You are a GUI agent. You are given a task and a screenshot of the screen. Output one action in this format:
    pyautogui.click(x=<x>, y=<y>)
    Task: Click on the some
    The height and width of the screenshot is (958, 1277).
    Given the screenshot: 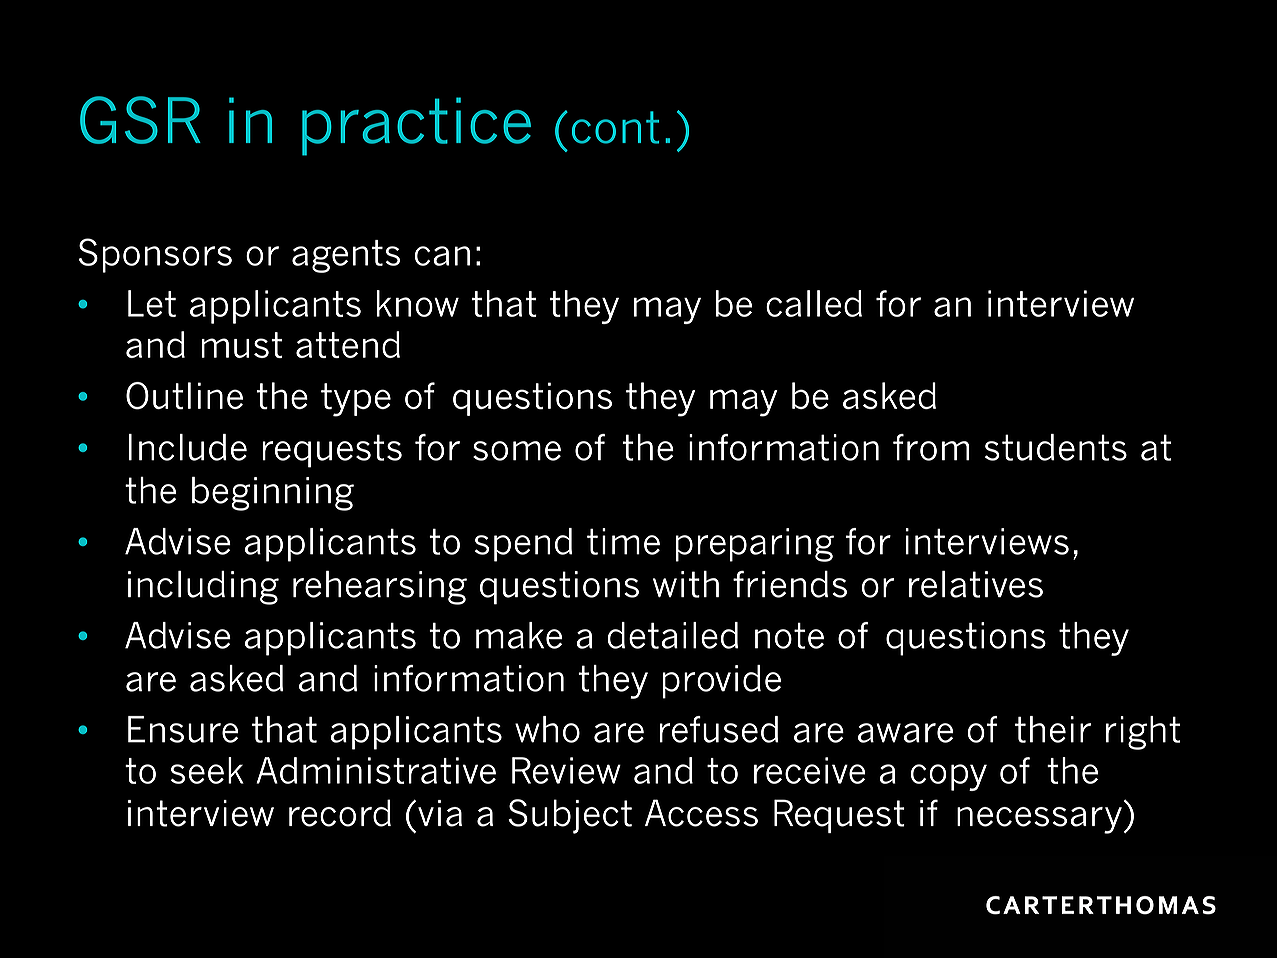 What is the action you would take?
    pyautogui.click(x=517, y=451)
